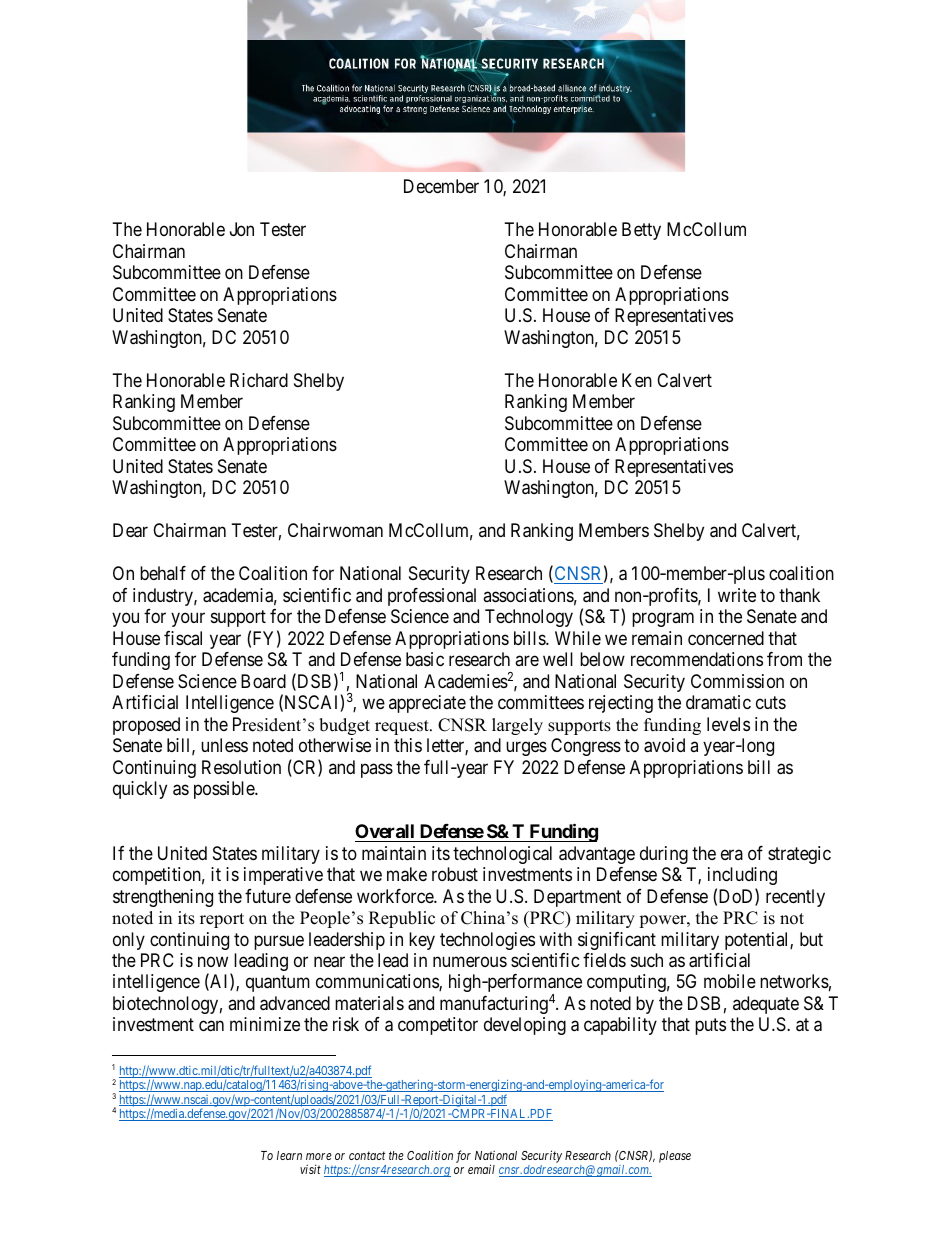 This document has height=1233, width=952. Describe the element at coordinates (259, 380) in the document. I see `Richard` at that location.
